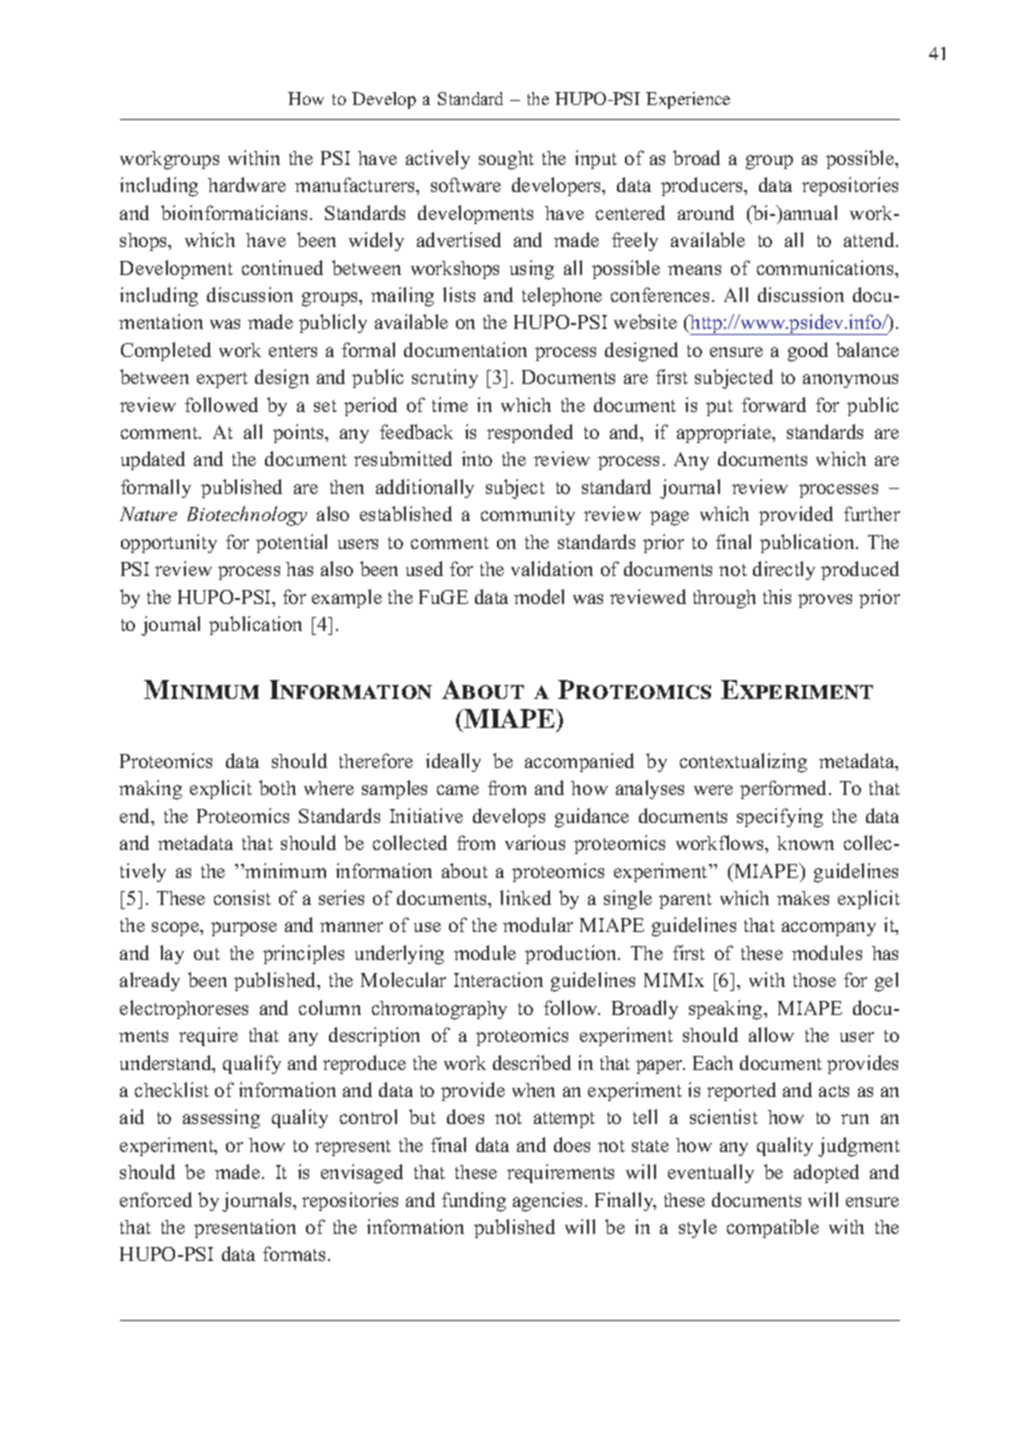  Describe the element at coordinates (805, 843) in the screenshot. I see `known` at that location.
